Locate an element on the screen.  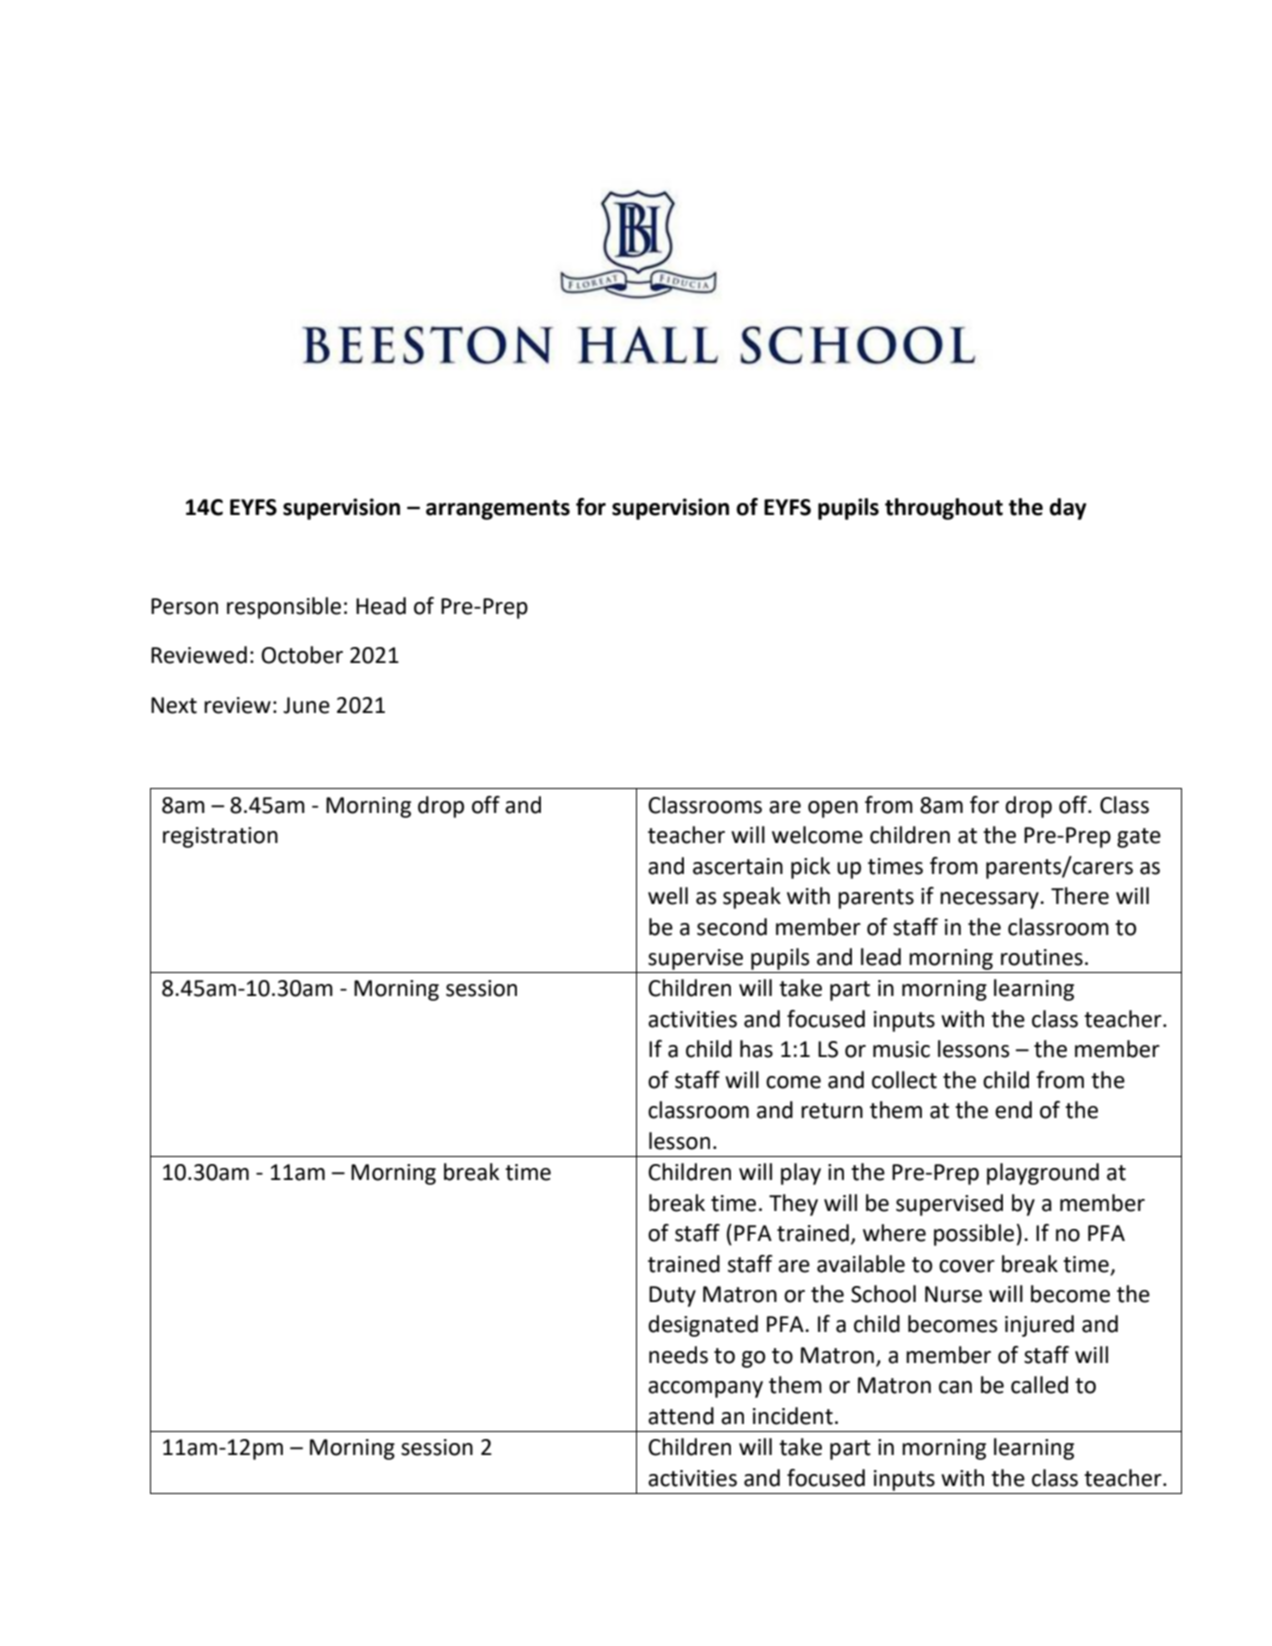
day is located at coordinates (1068, 509).
